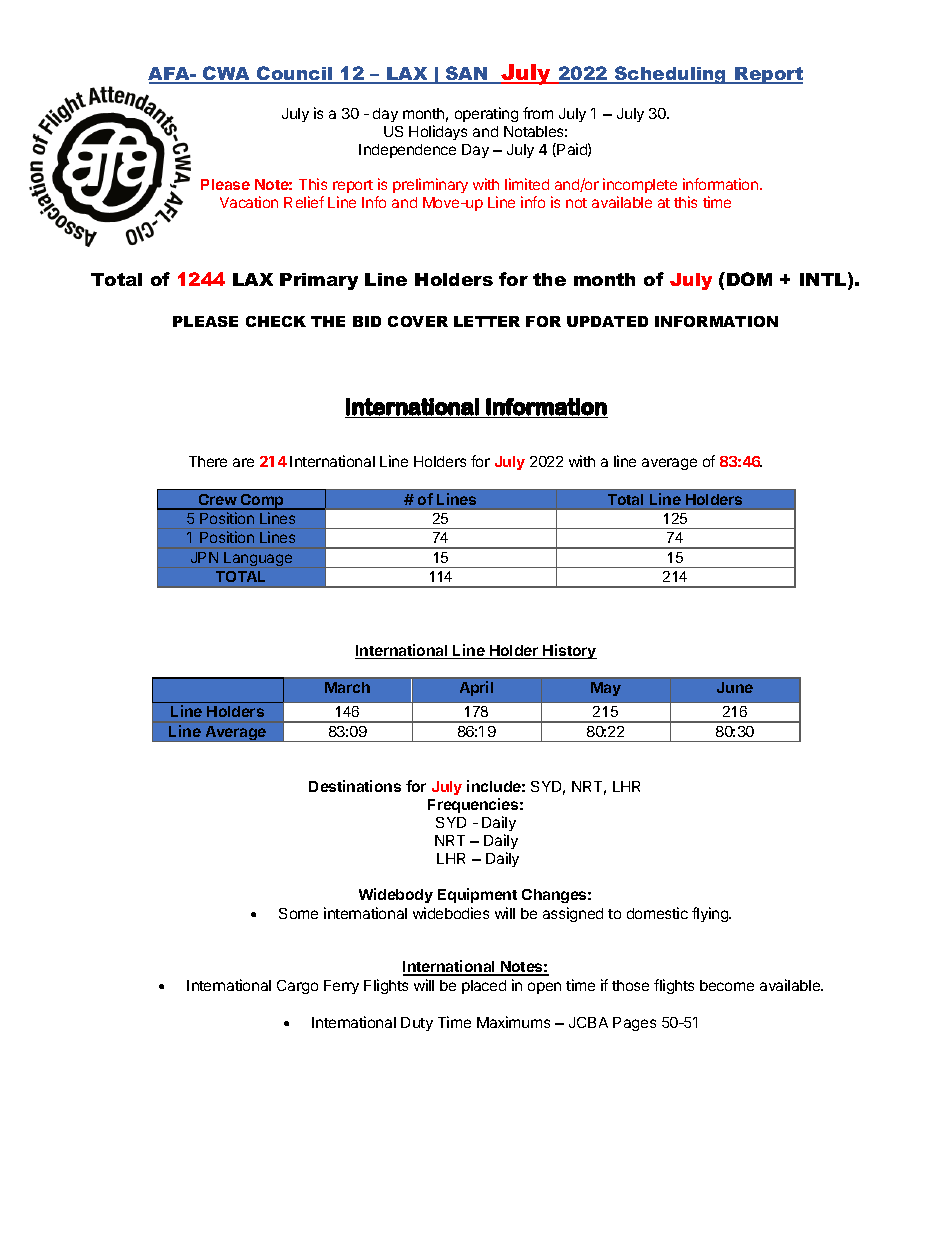 The width and height of the screenshot is (952, 1233). I want to click on operating, so click(486, 114).
